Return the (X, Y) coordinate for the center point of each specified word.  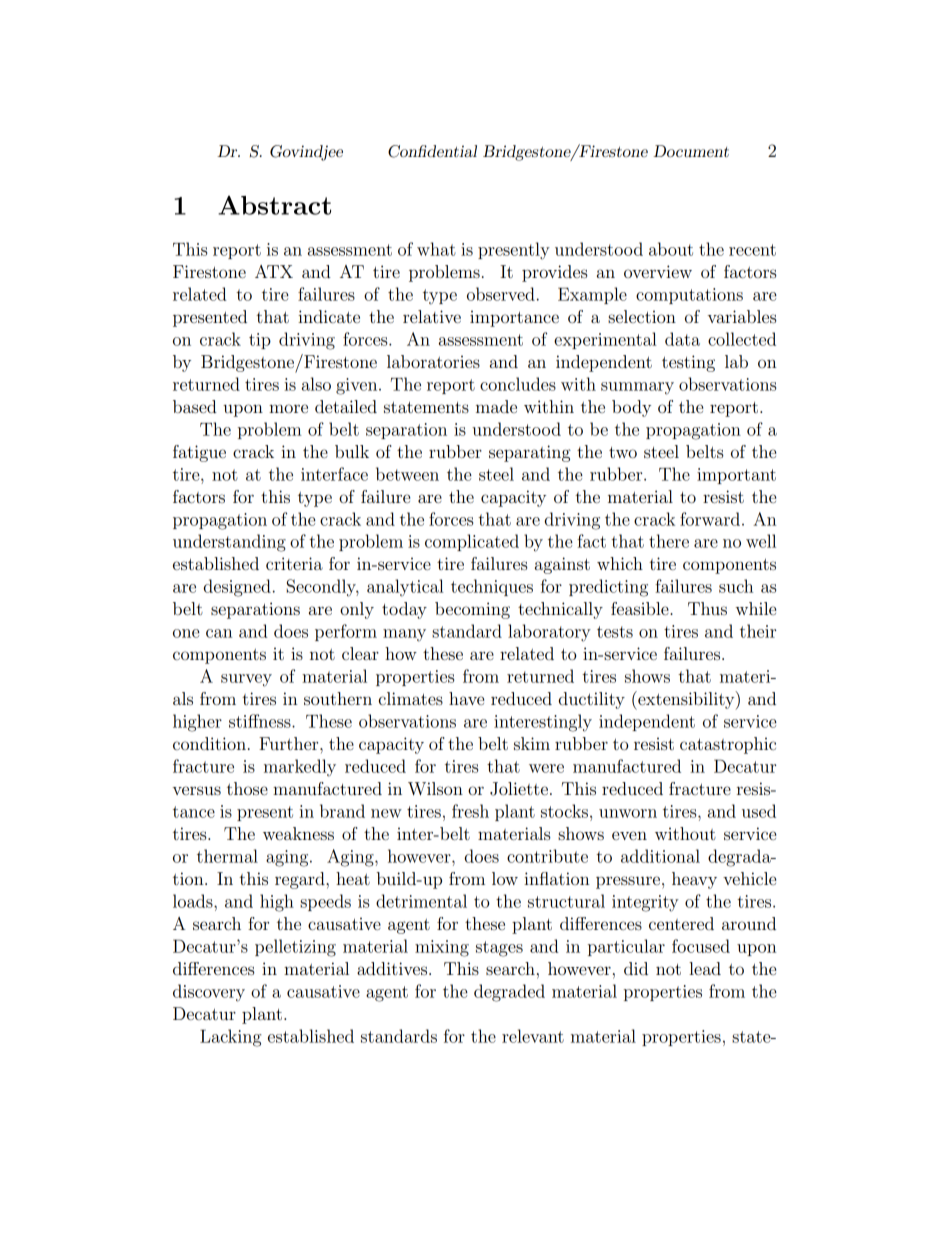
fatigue (199, 453)
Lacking (230, 1038)
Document (691, 151)
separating (530, 453)
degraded (509, 993)
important (736, 476)
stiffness (261, 721)
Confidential (432, 151)
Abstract (274, 205)
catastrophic (728, 745)
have (466, 698)
